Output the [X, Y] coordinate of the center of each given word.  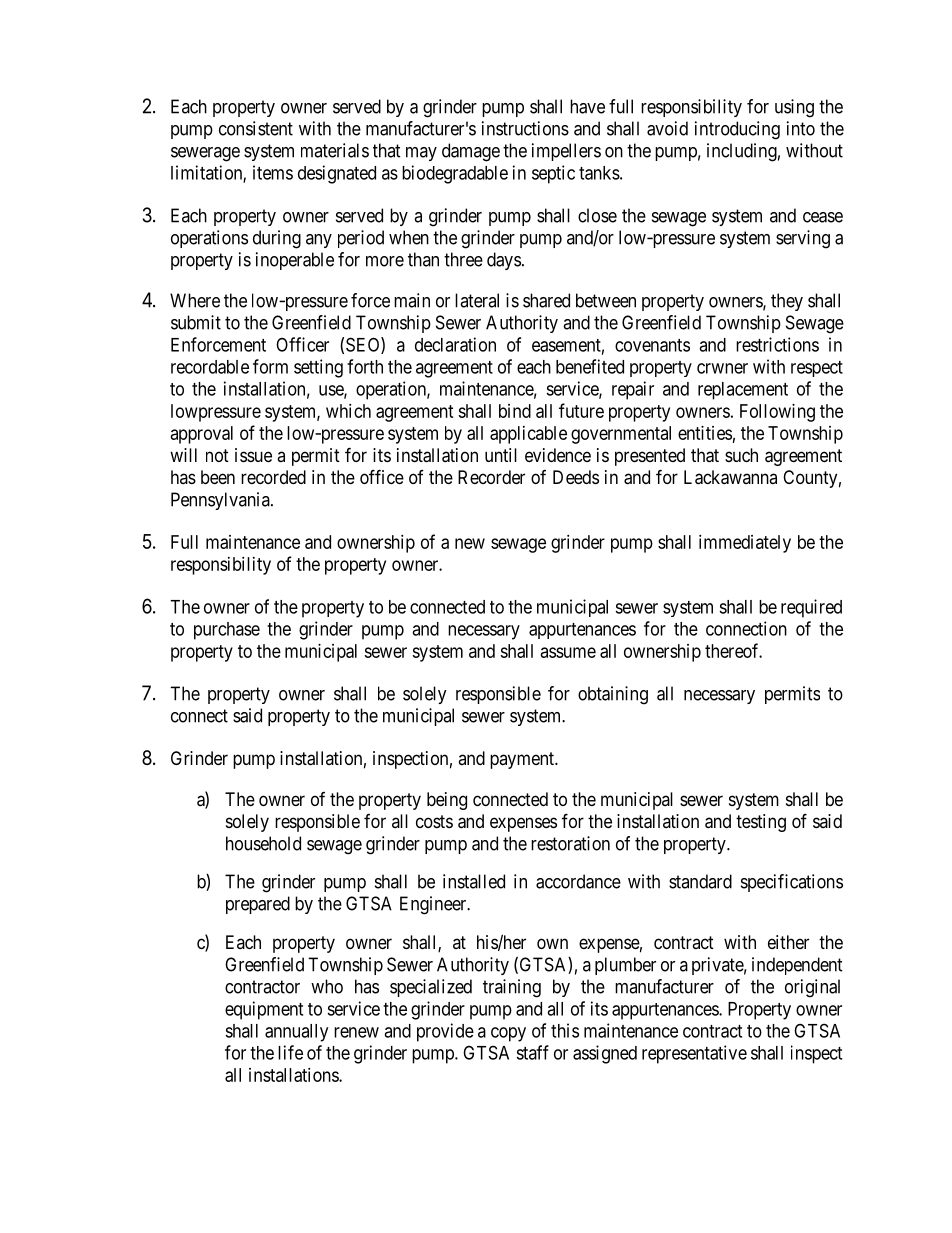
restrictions [777, 344]
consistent [256, 128]
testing [761, 823]
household [263, 843]
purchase [227, 631]
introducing [737, 130]
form [270, 366]
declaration [455, 344]
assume [568, 652]
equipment [264, 1010]
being [447, 801]
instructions [525, 128]
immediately [745, 544]
